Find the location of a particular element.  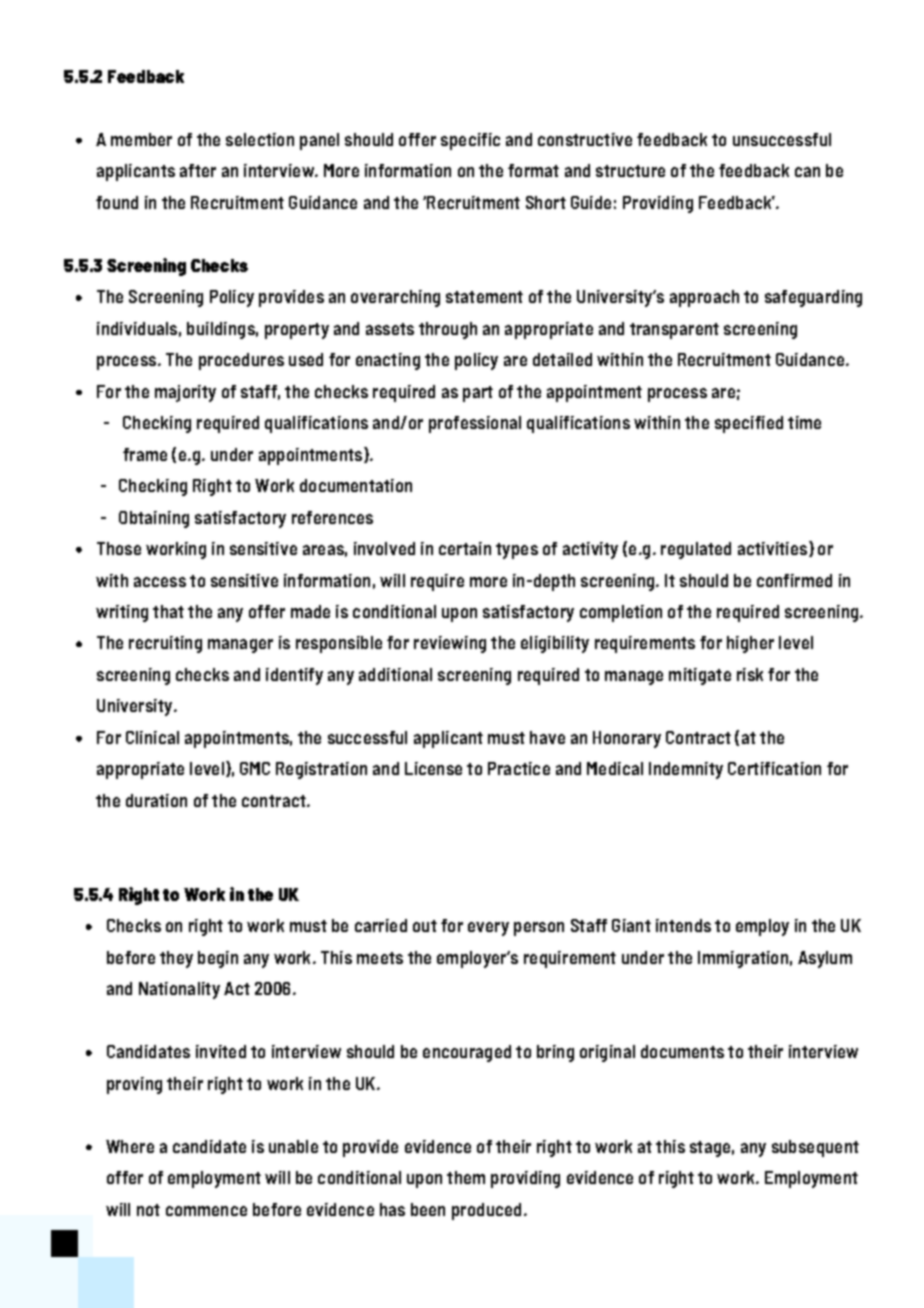

Obtaining is located at coordinates (154, 519).
